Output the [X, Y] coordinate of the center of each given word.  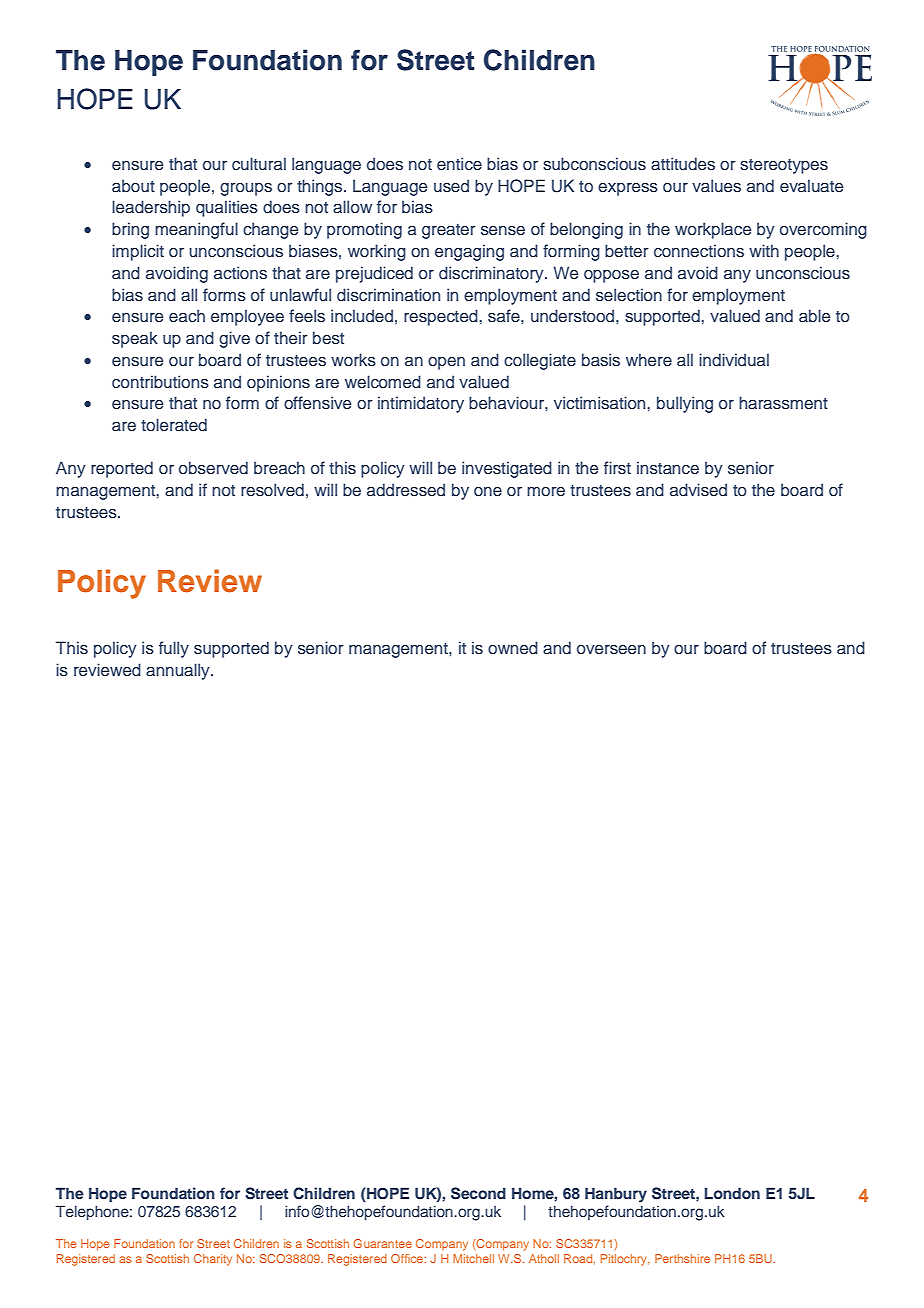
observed [213, 468]
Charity [213, 1260]
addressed [406, 490]
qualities [227, 208]
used [451, 185]
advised [698, 489]
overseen [611, 649]
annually [179, 671]
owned [513, 647]
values [716, 186]
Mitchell [473, 1258]
